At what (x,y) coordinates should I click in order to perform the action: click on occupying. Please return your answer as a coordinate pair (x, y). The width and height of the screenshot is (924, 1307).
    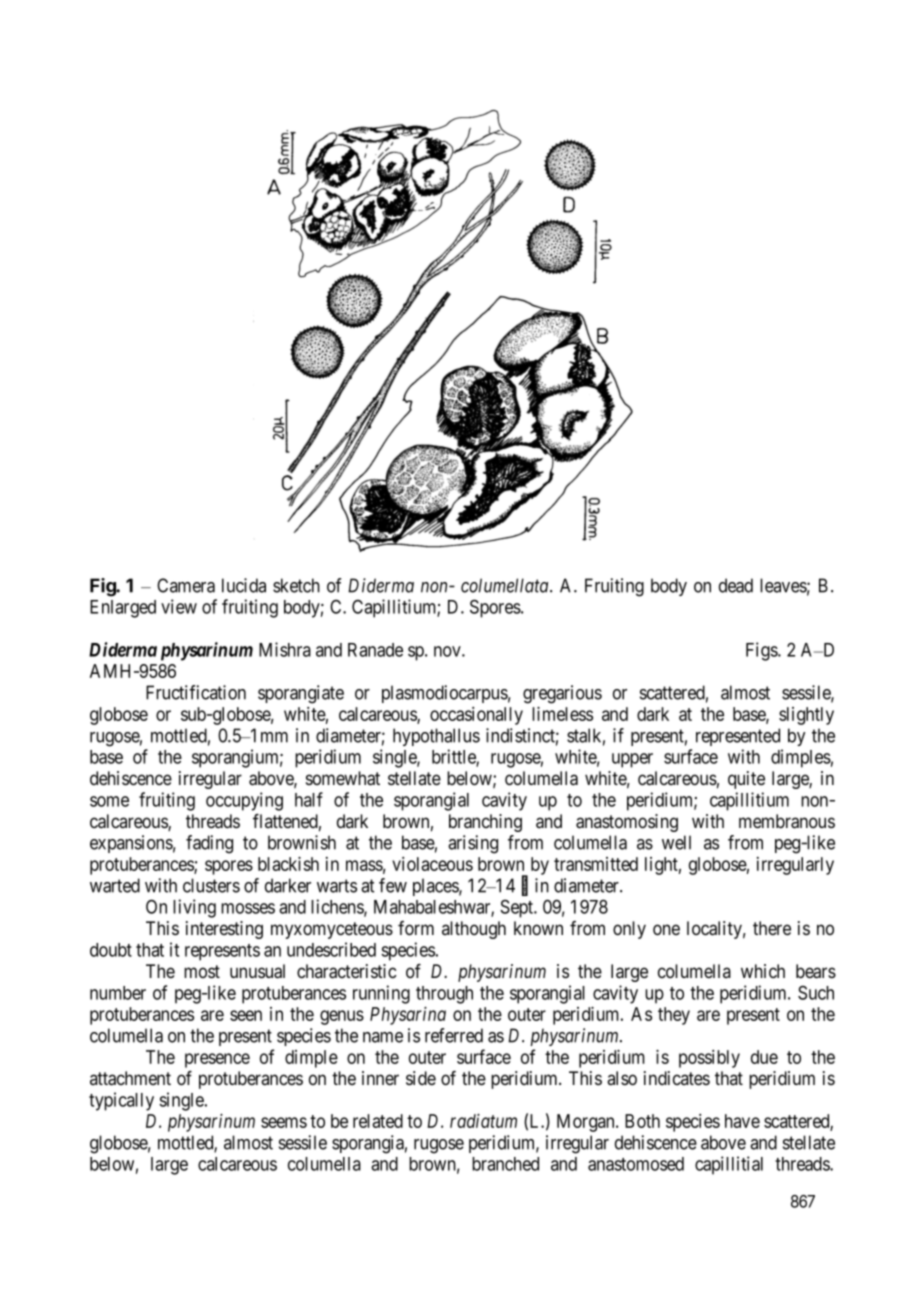
    Looking at the image, I should click on (244, 801).
